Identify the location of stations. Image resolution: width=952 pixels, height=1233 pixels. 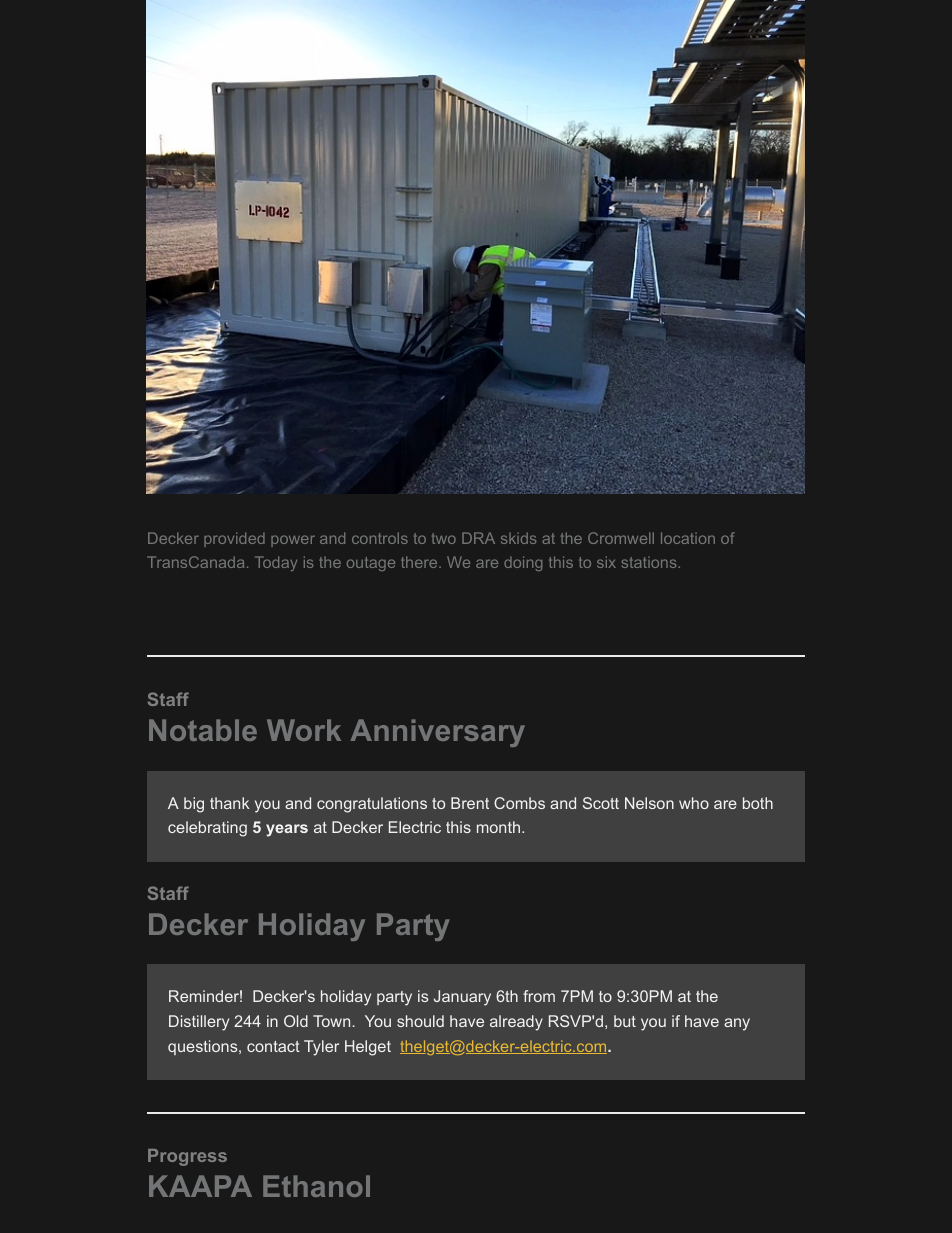
(649, 562).
